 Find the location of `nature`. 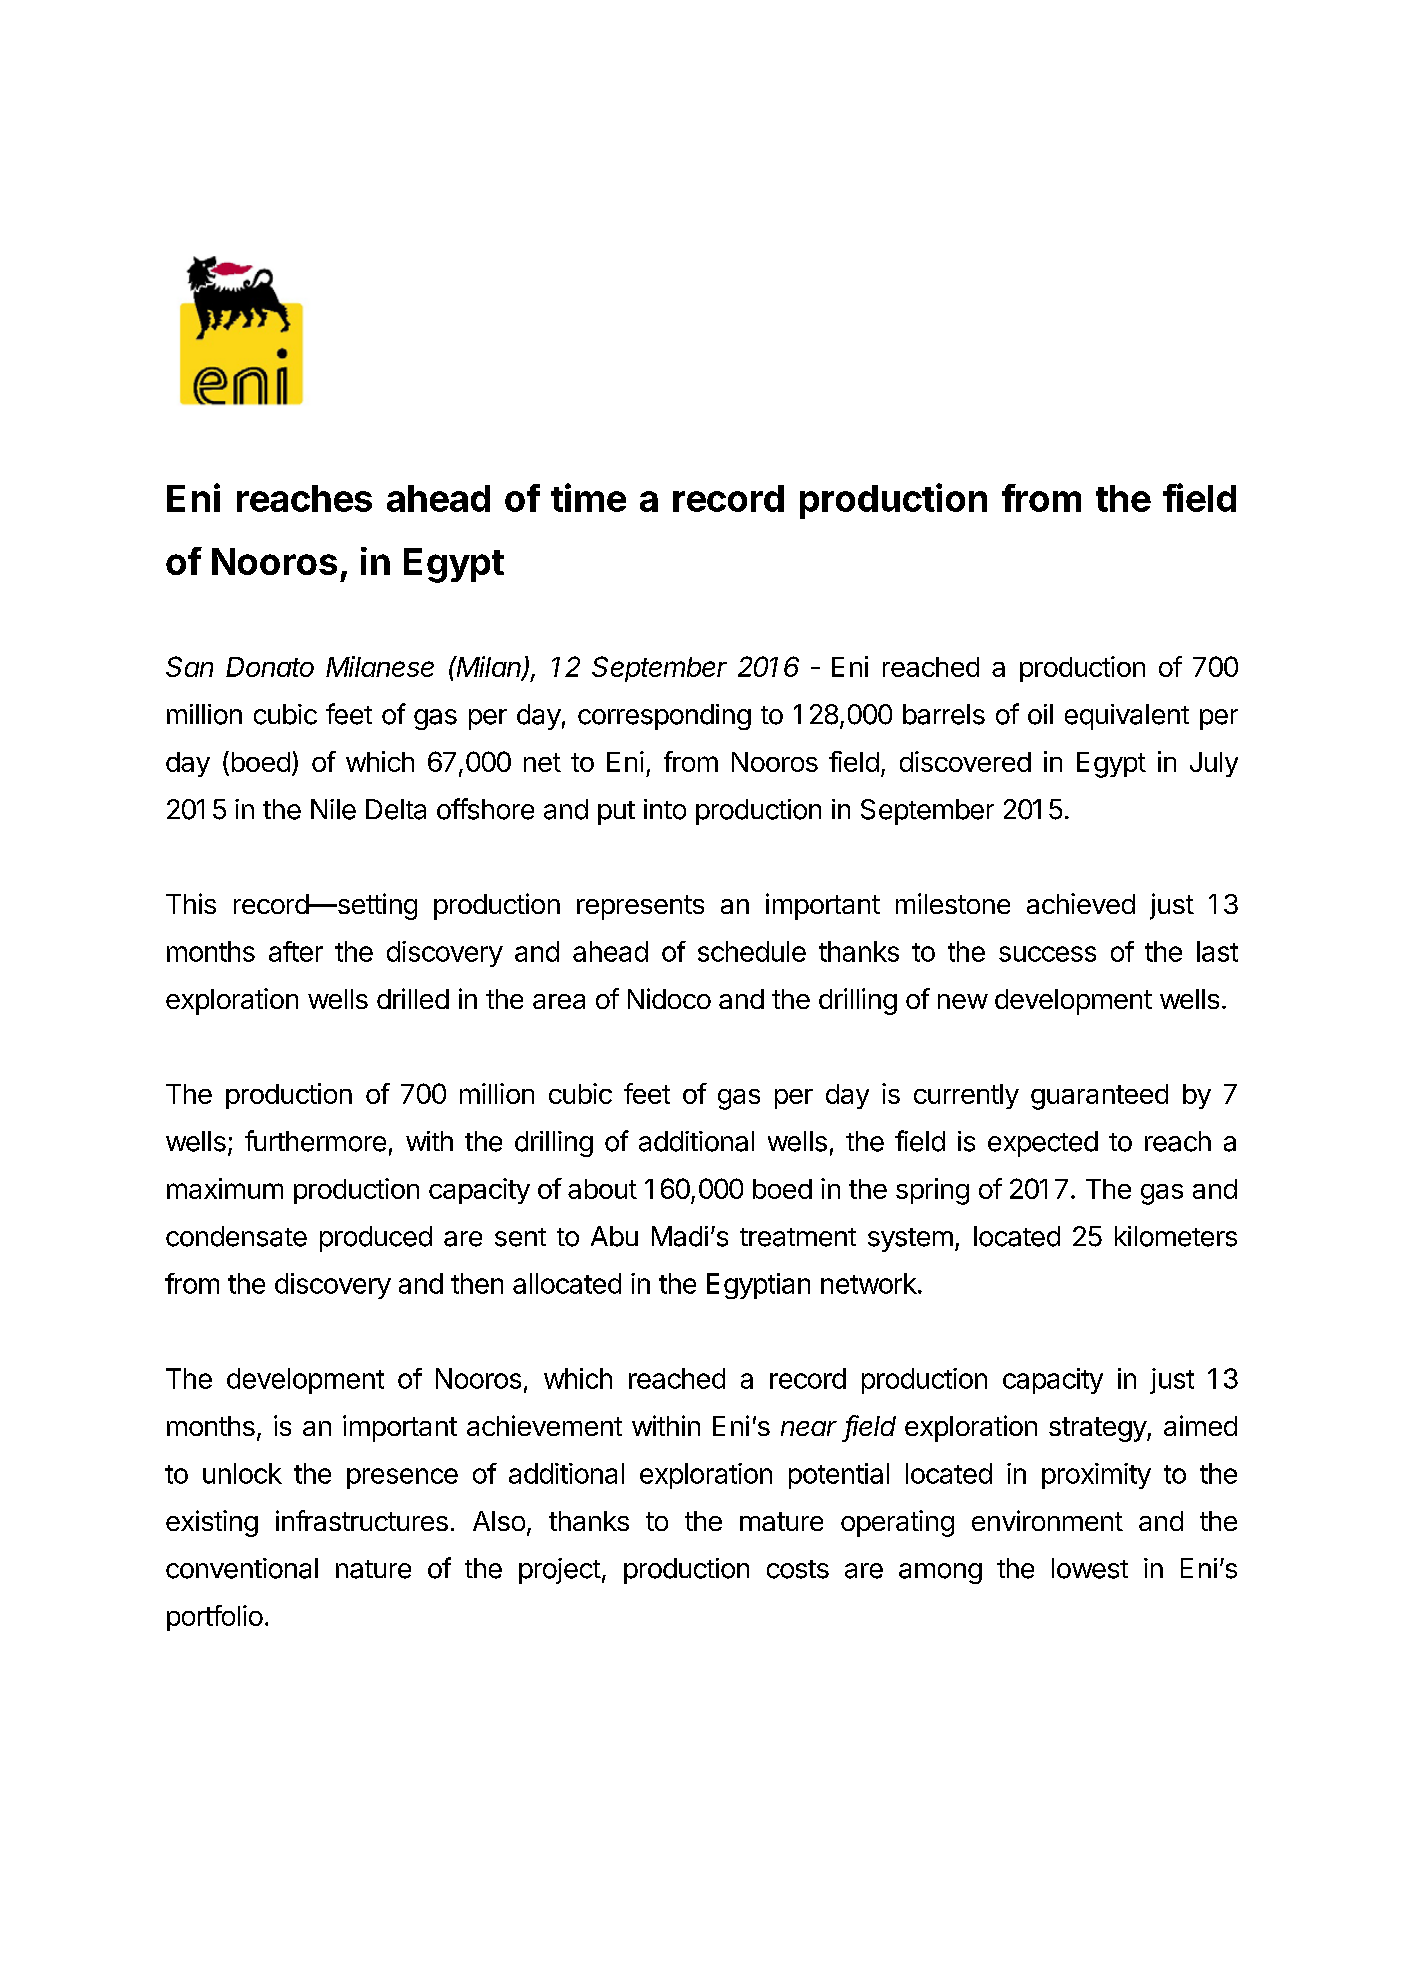

nature is located at coordinates (373, 1569).
